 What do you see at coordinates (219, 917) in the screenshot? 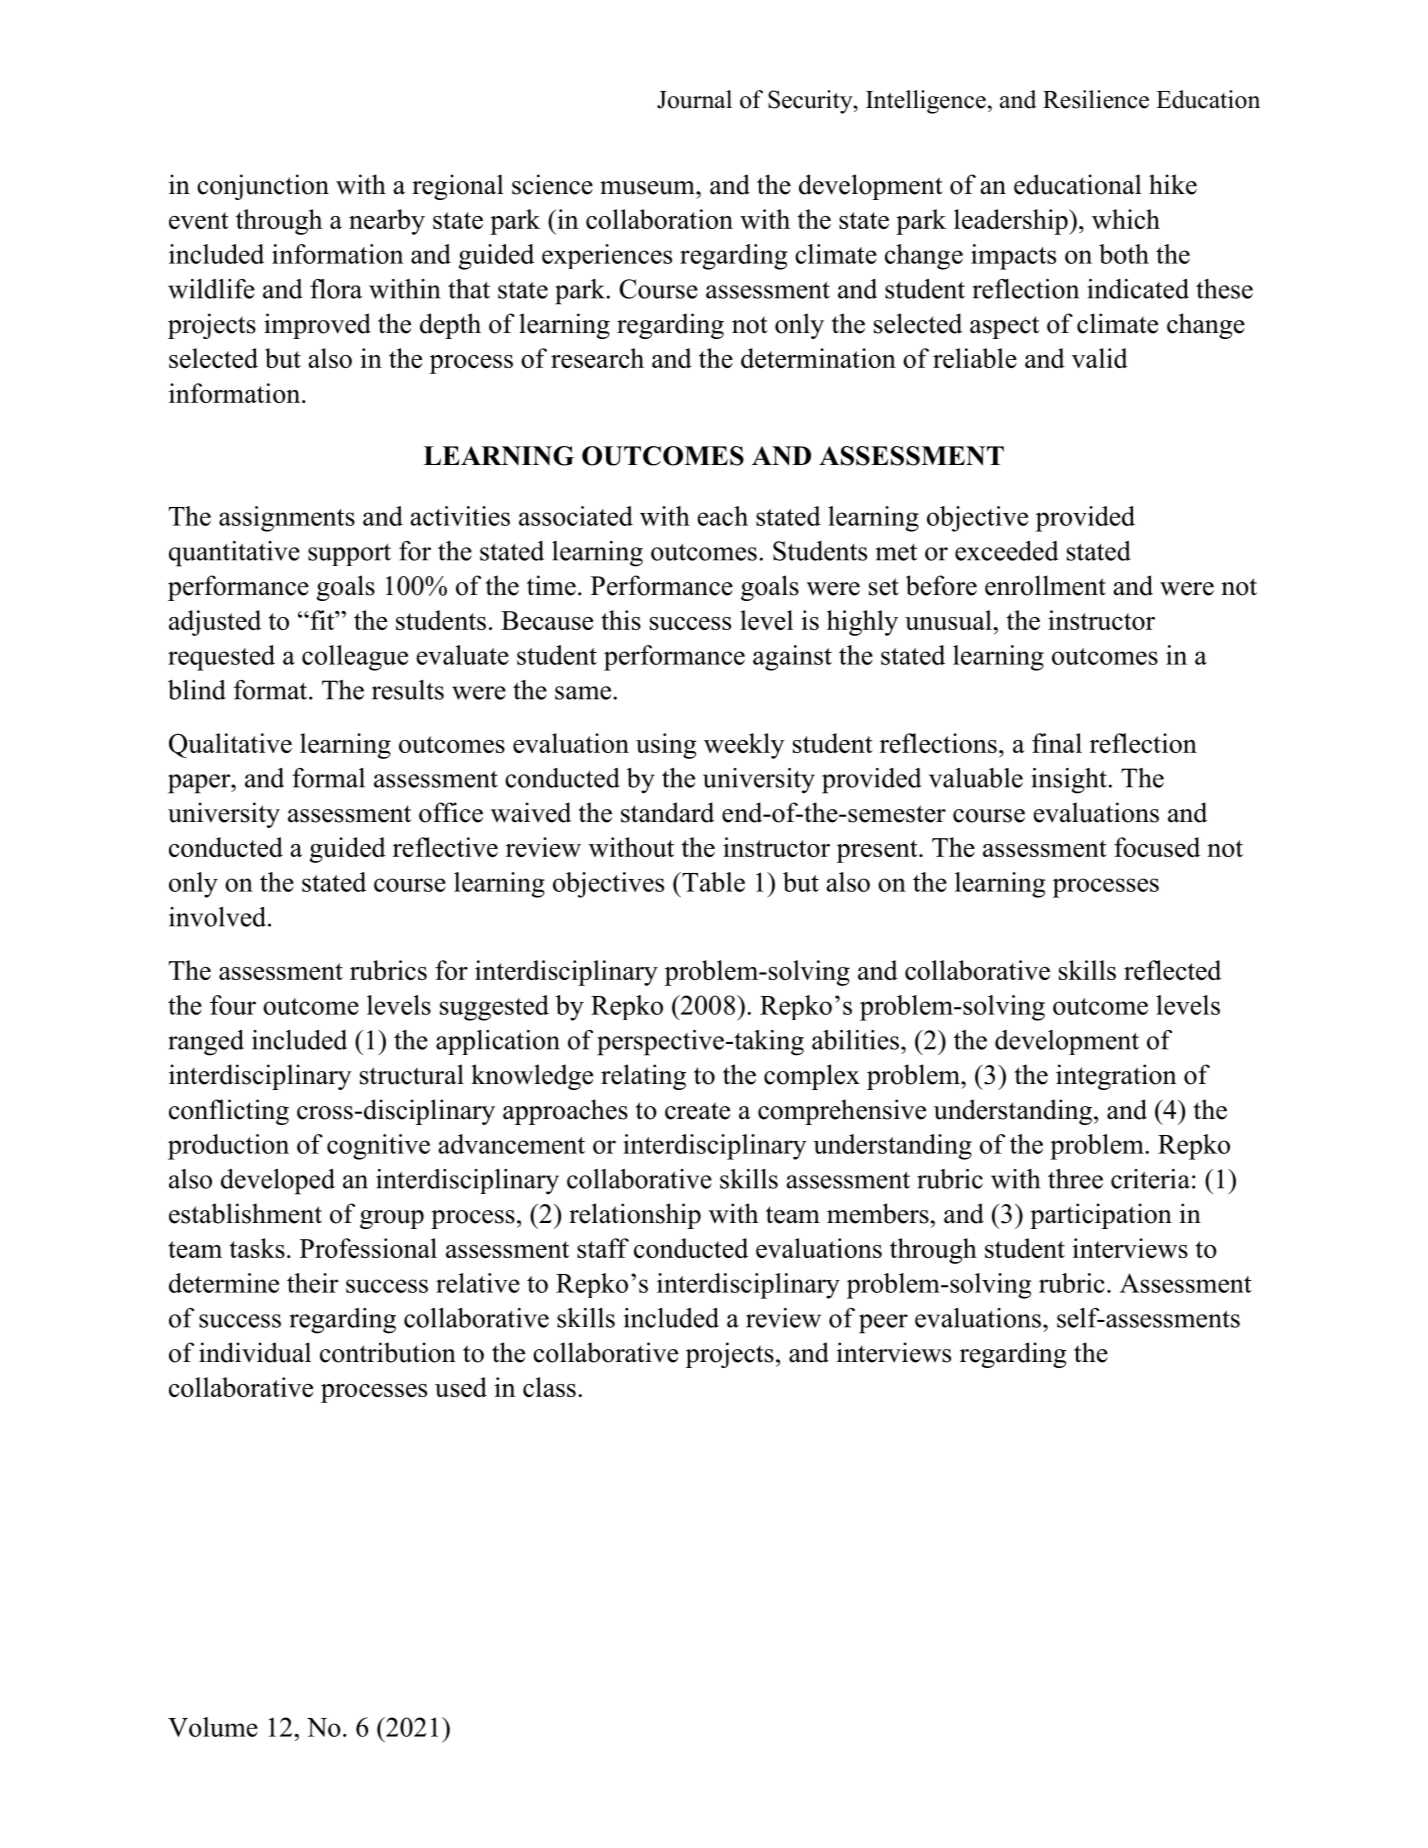
I see `involved` at bounding box center [219, 917].
